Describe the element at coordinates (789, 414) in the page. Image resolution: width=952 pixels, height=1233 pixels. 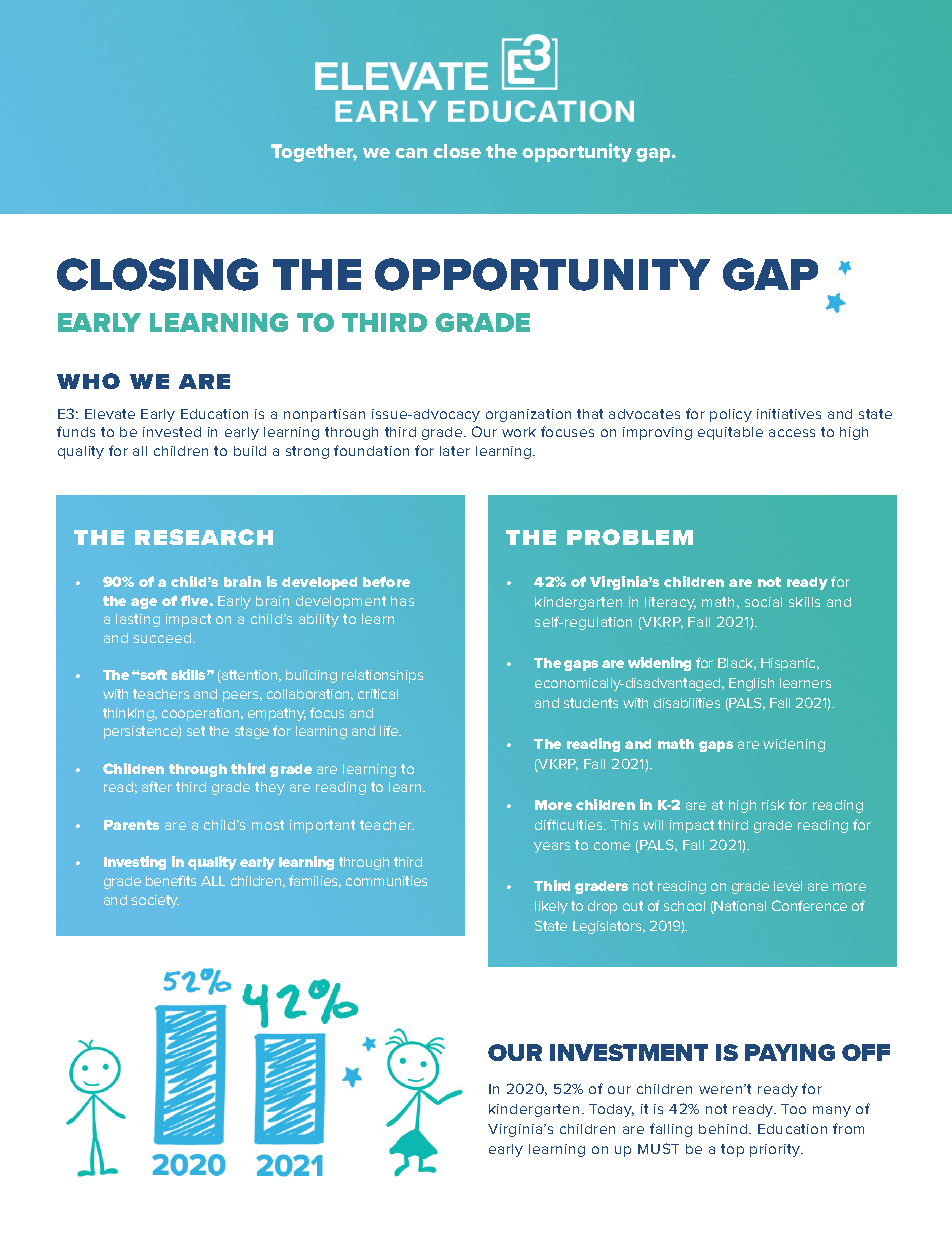
I see `initiatives` at that location.
